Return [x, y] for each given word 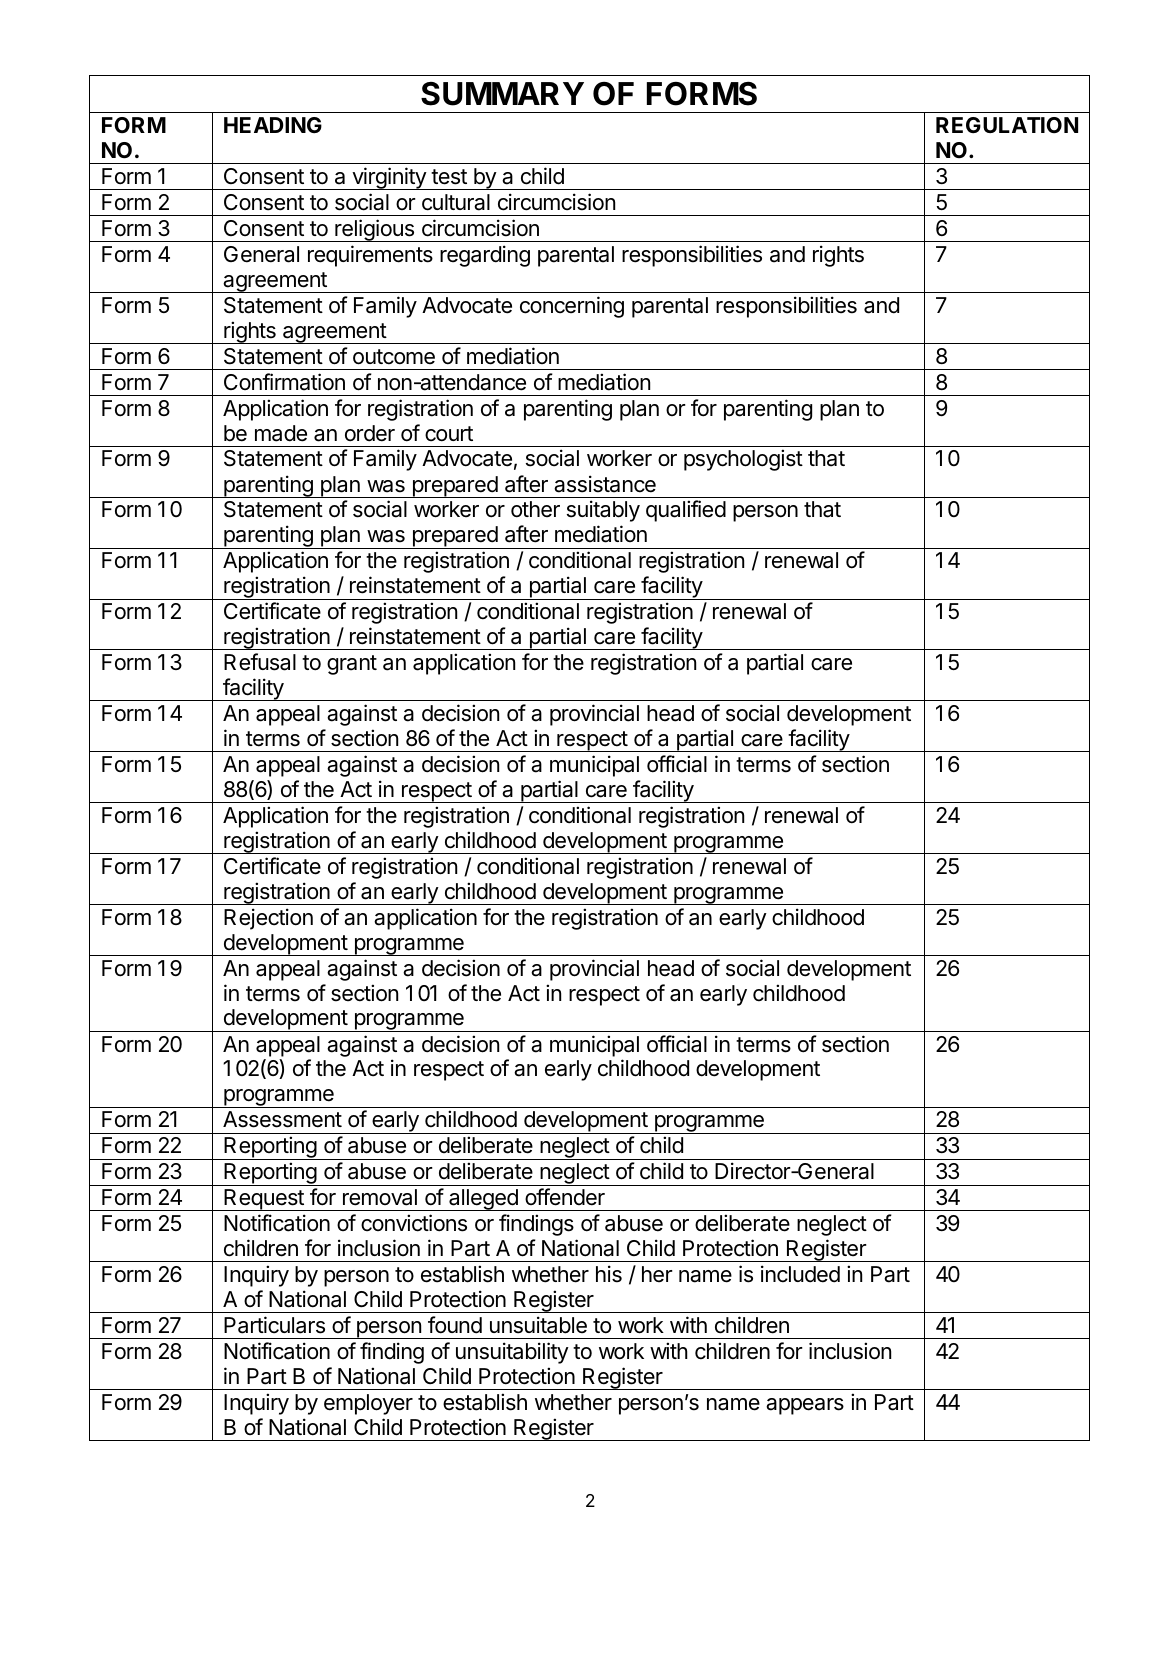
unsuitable [538, 1325]
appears [805, 1406]
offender [565, 1197]
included [800, 1274]
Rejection [268, 919]
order [370, 433]
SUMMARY [502, 94]
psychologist [743, 460]
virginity [389, 178]
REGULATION [1007, 125]
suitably [603, 511]
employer [368, 1404]
